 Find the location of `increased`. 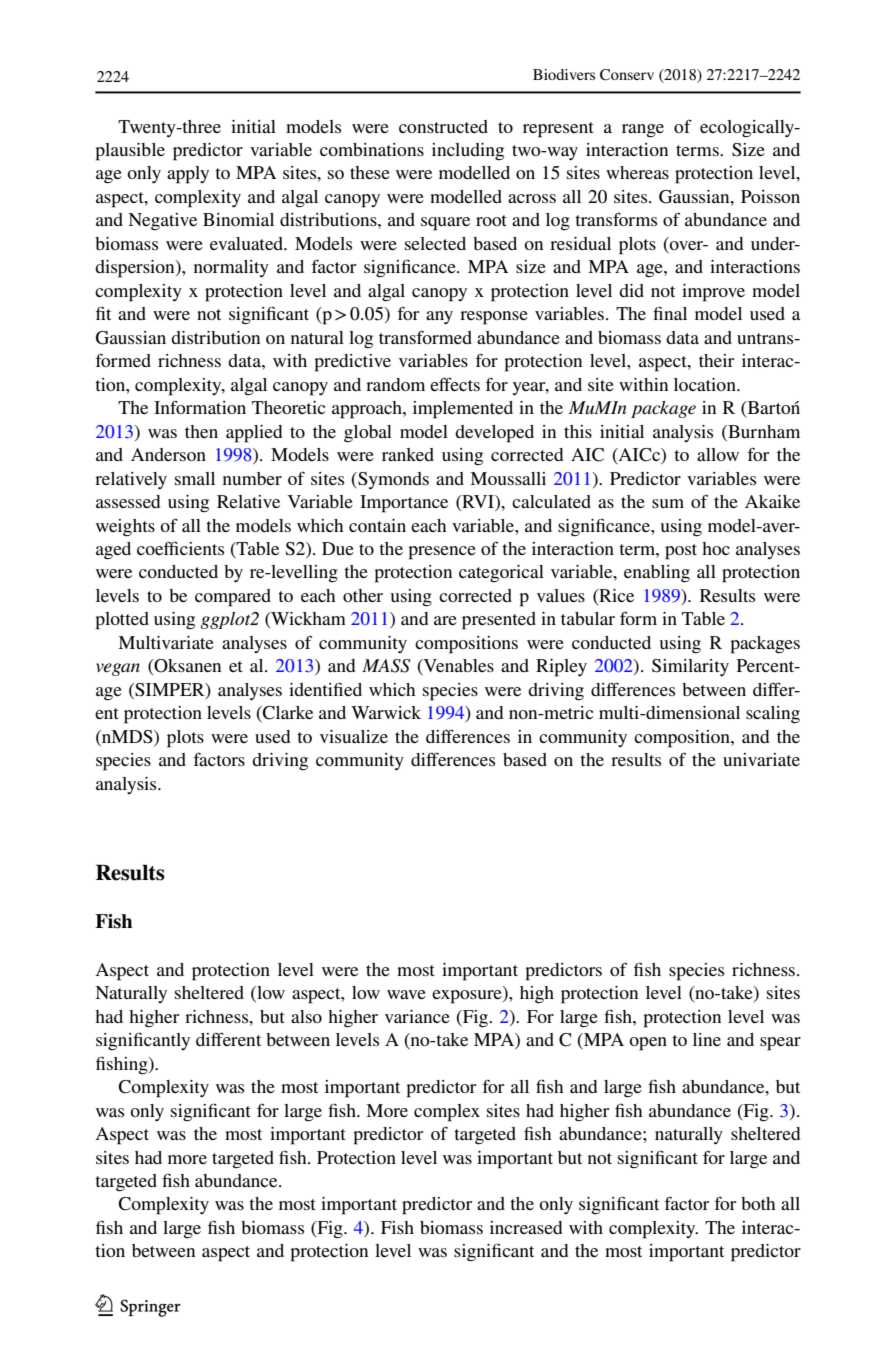

increased is located at coordinates (526, 1227).
